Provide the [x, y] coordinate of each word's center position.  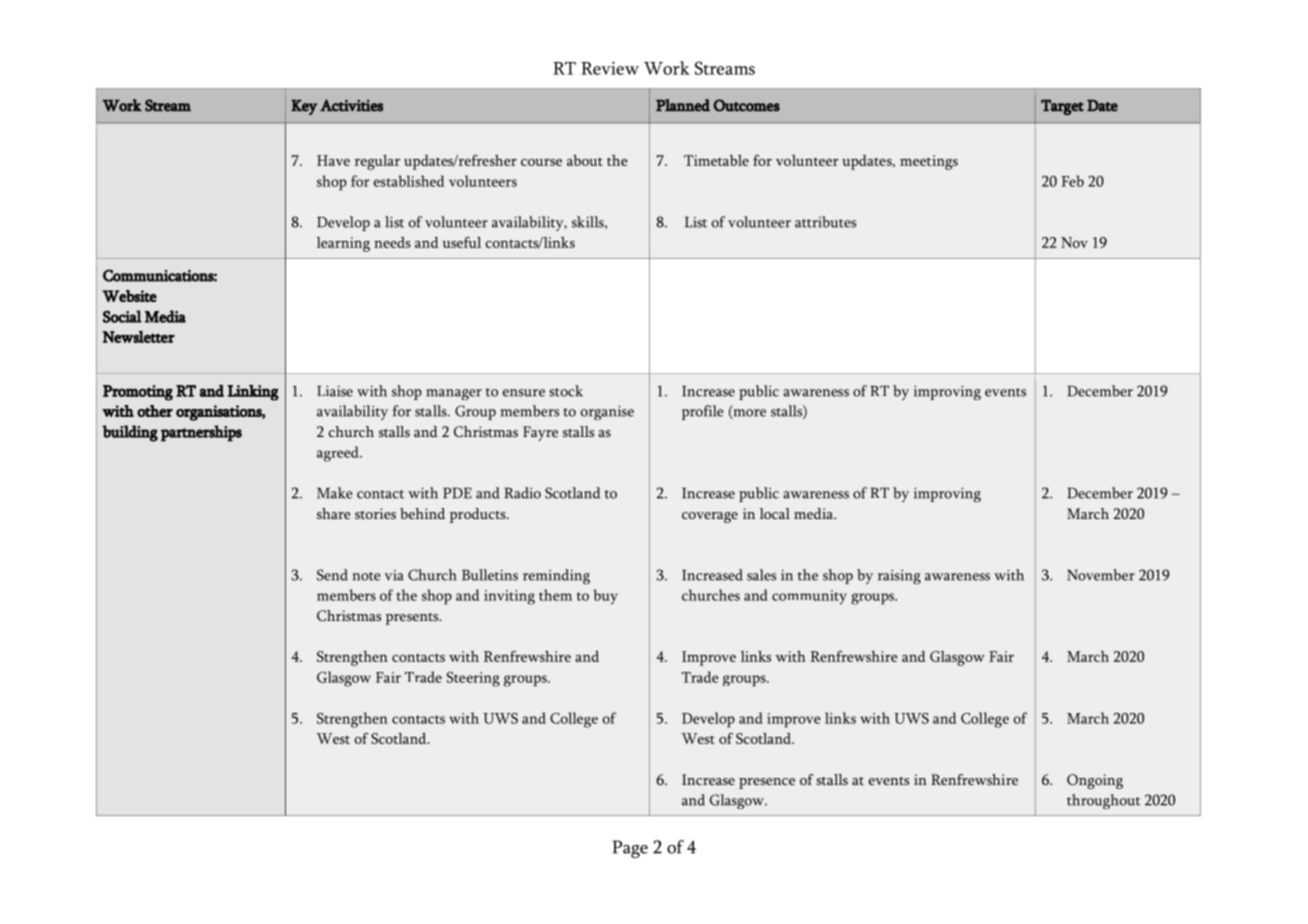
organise [607, 413]
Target [1062, 107]
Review [610, 68]
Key [304, 107]
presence [767, 783]
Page [630, 849]
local [775, 513]
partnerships [201, 433]
